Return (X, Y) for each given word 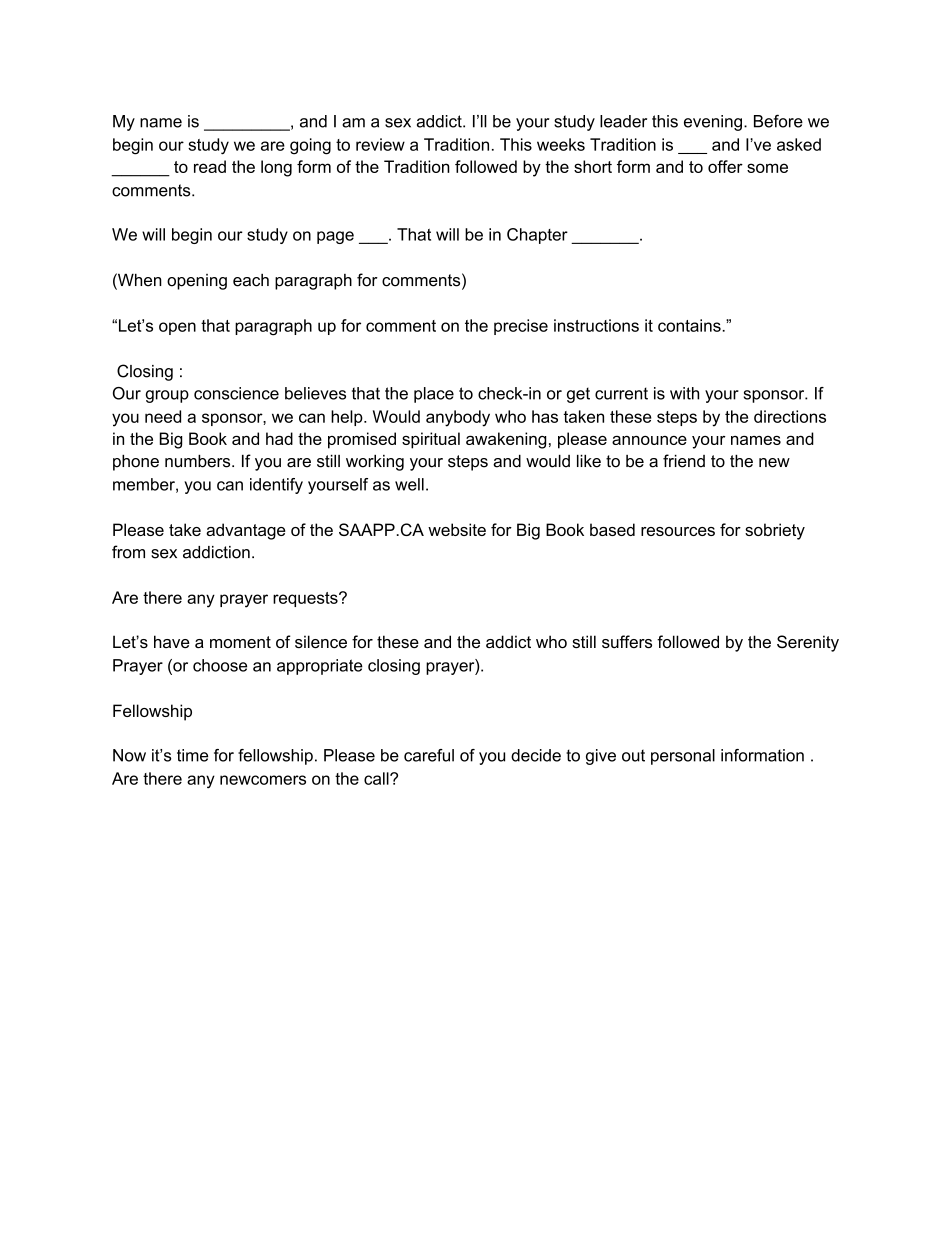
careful (429, 755)
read (210, 166)
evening (713, 123)
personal (683, 757)
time (192, 755)
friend (684, 461)
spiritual (431, 440)
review (380, 144)
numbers (199, 461)
